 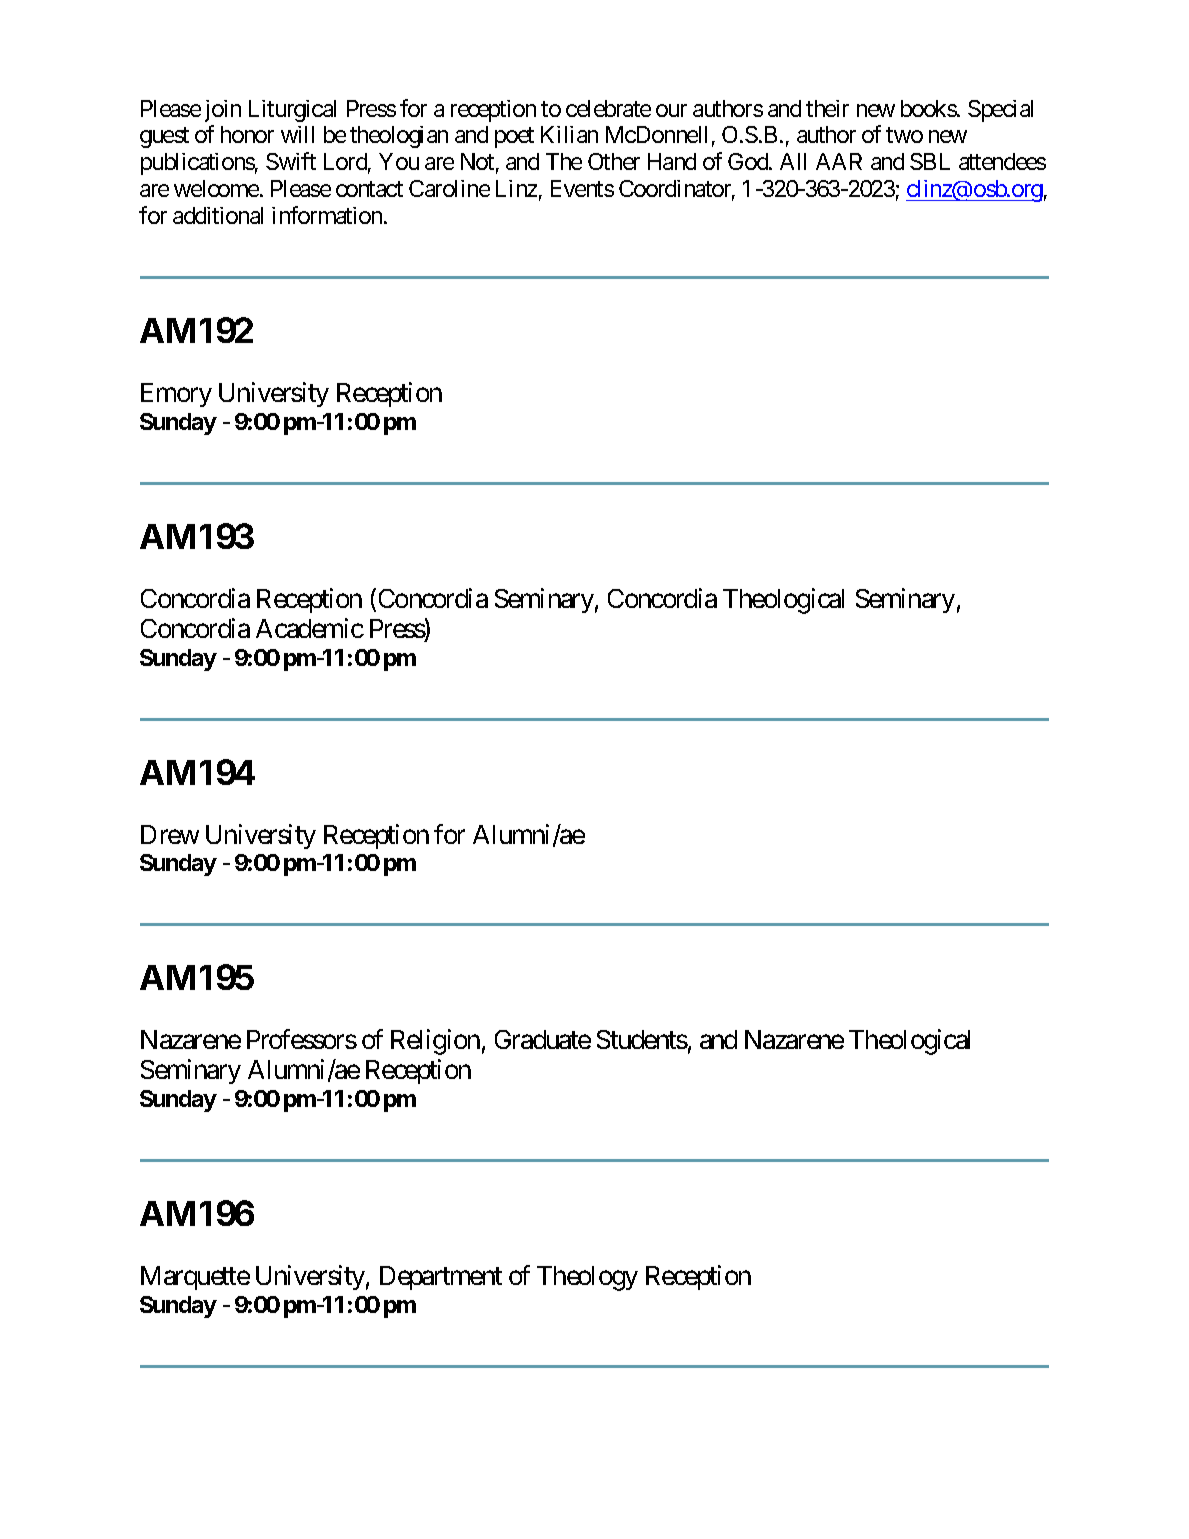 I want to click on Emory, so click(x=176, y=395).
